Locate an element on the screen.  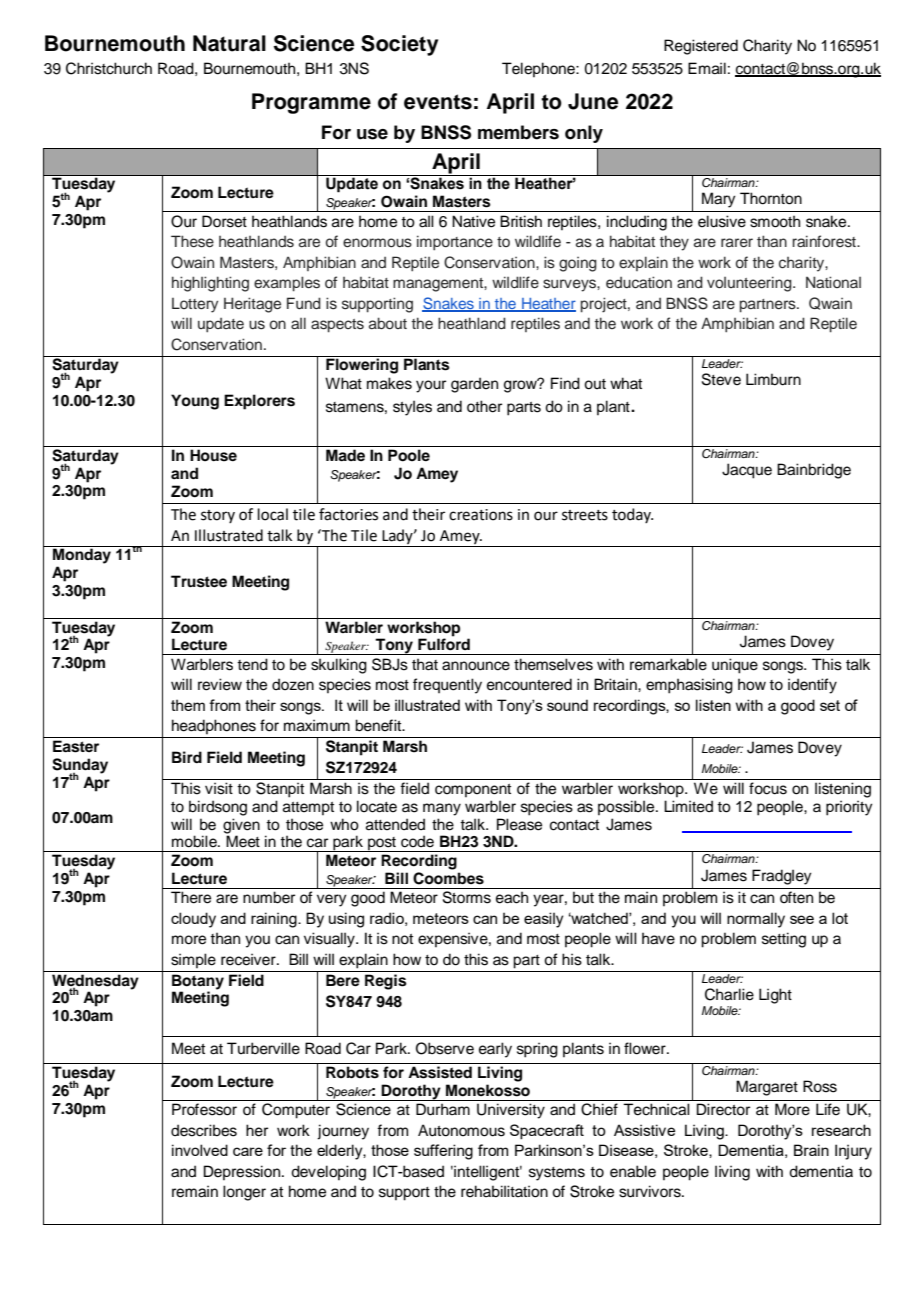
events is located at coordinates (438, 102).
